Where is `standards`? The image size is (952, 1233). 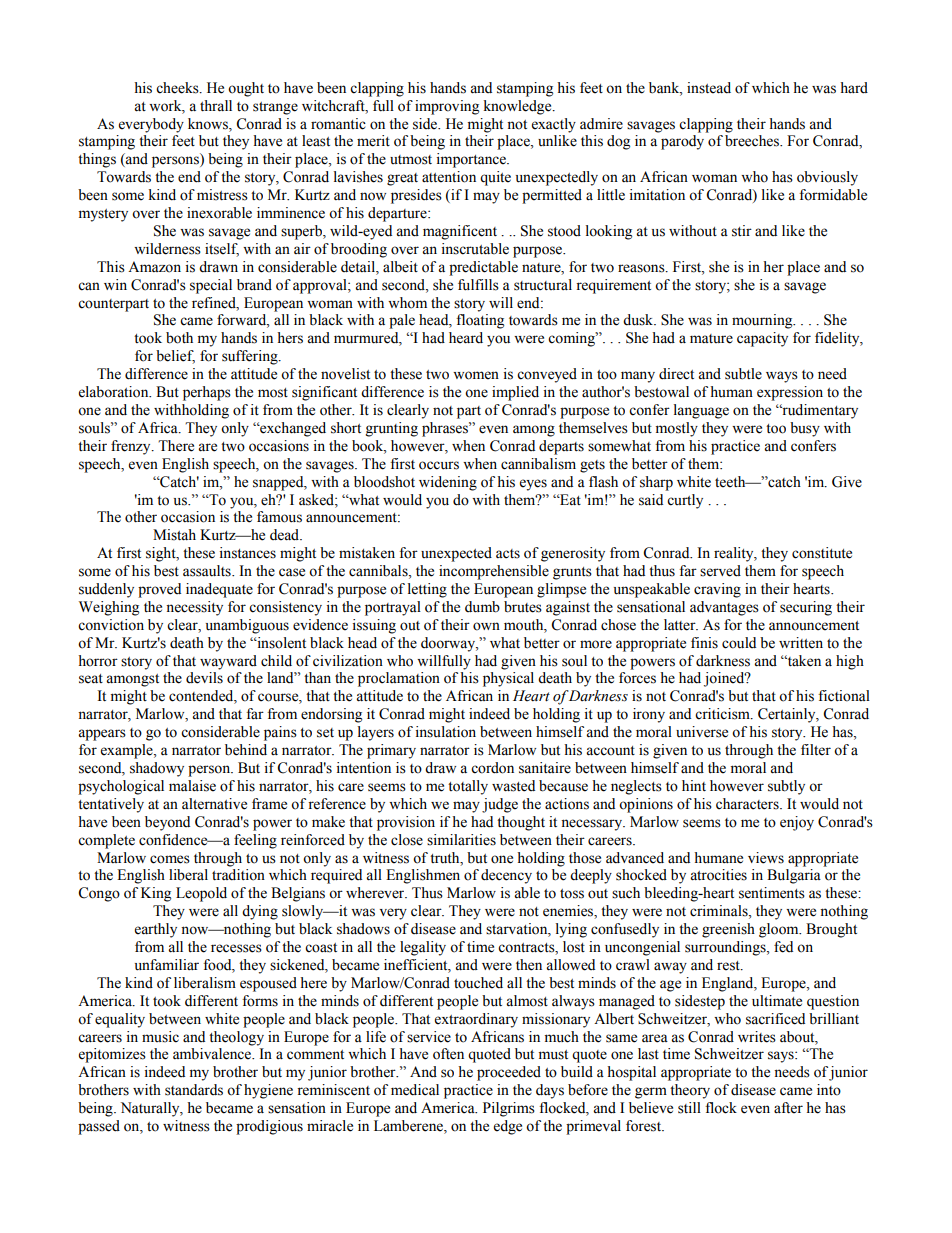
standards is located at coordinates (194, 1090).
